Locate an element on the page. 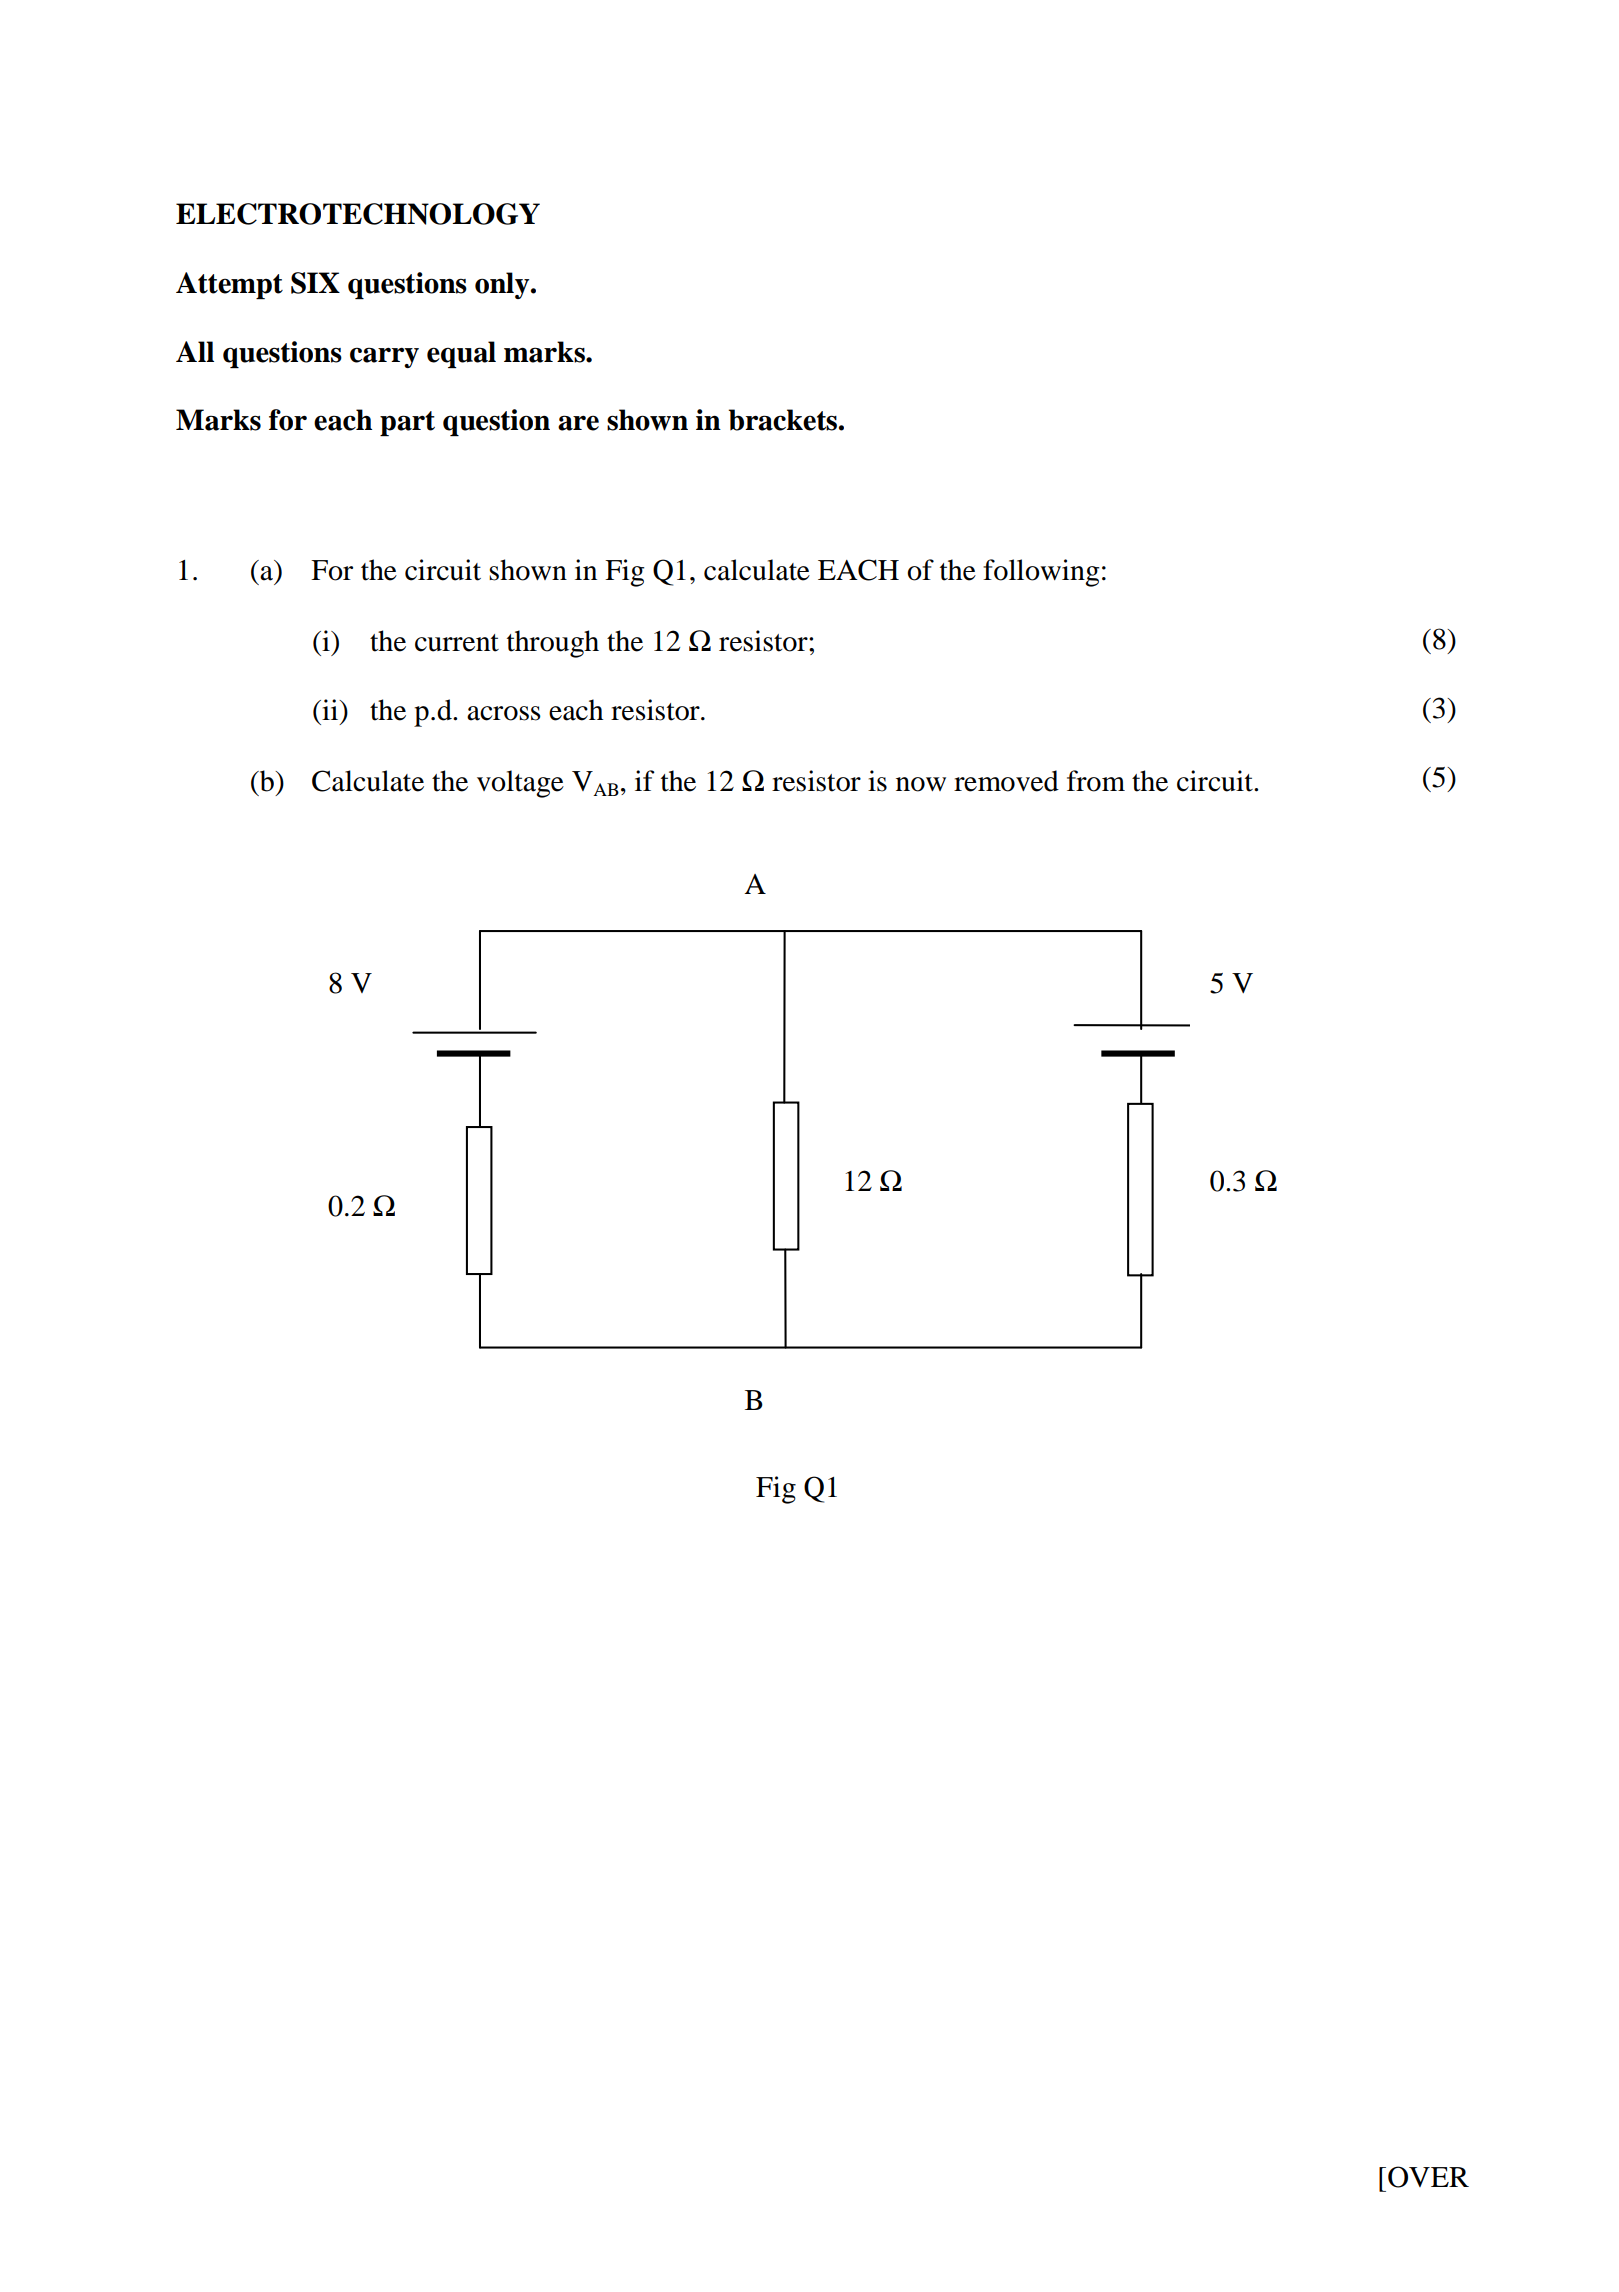 Image resolution: width=1619 pixels, height=2292 pixels. carry is located at coordinates (384, 357).
